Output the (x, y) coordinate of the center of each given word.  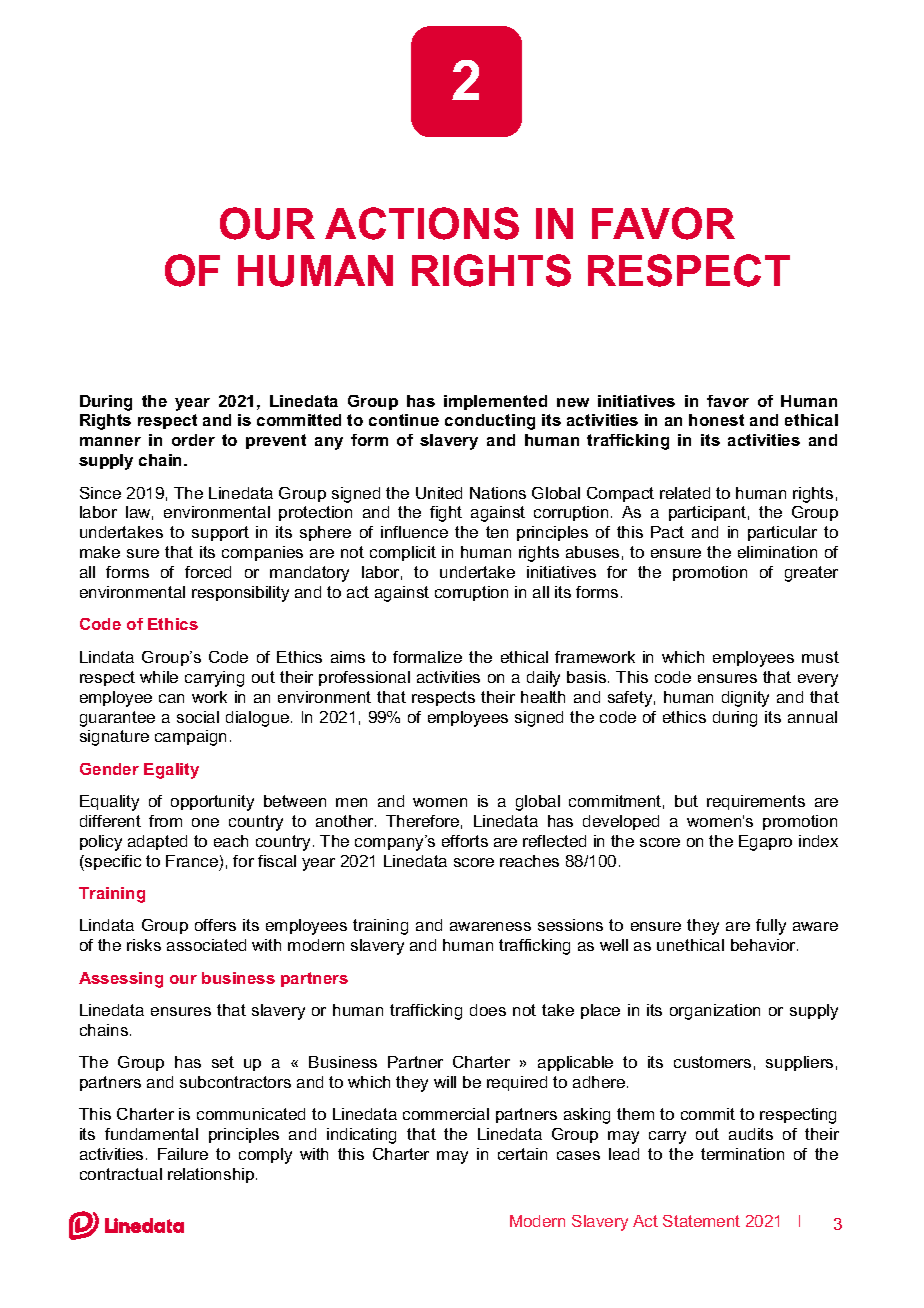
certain (522, 1154)
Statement (701, 1221)
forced (208, 572)
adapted (157, 842)
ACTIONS (422, 223)
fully (771, 927)
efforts (465, 841)
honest (716, 420)
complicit (403, 553)
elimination (777, 552)
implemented (495, 402)
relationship (212, 1175)
